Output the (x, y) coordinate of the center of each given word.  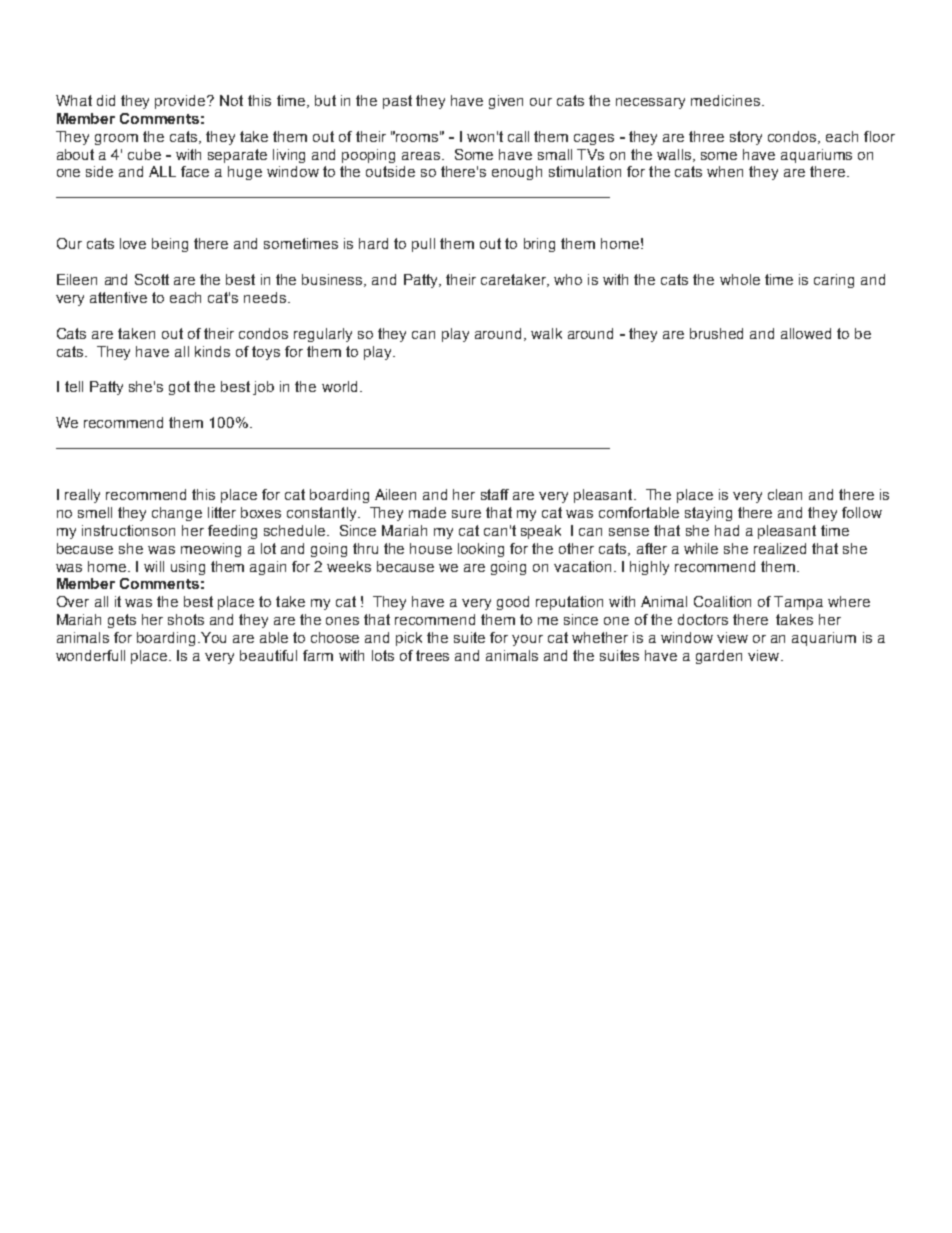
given (506, 102)
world (339, 386)
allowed (806, 333)
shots (186, 619)
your (527, 640)
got (179, 388)
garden (719, 657)
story (746, 138)
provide (181, 102)
